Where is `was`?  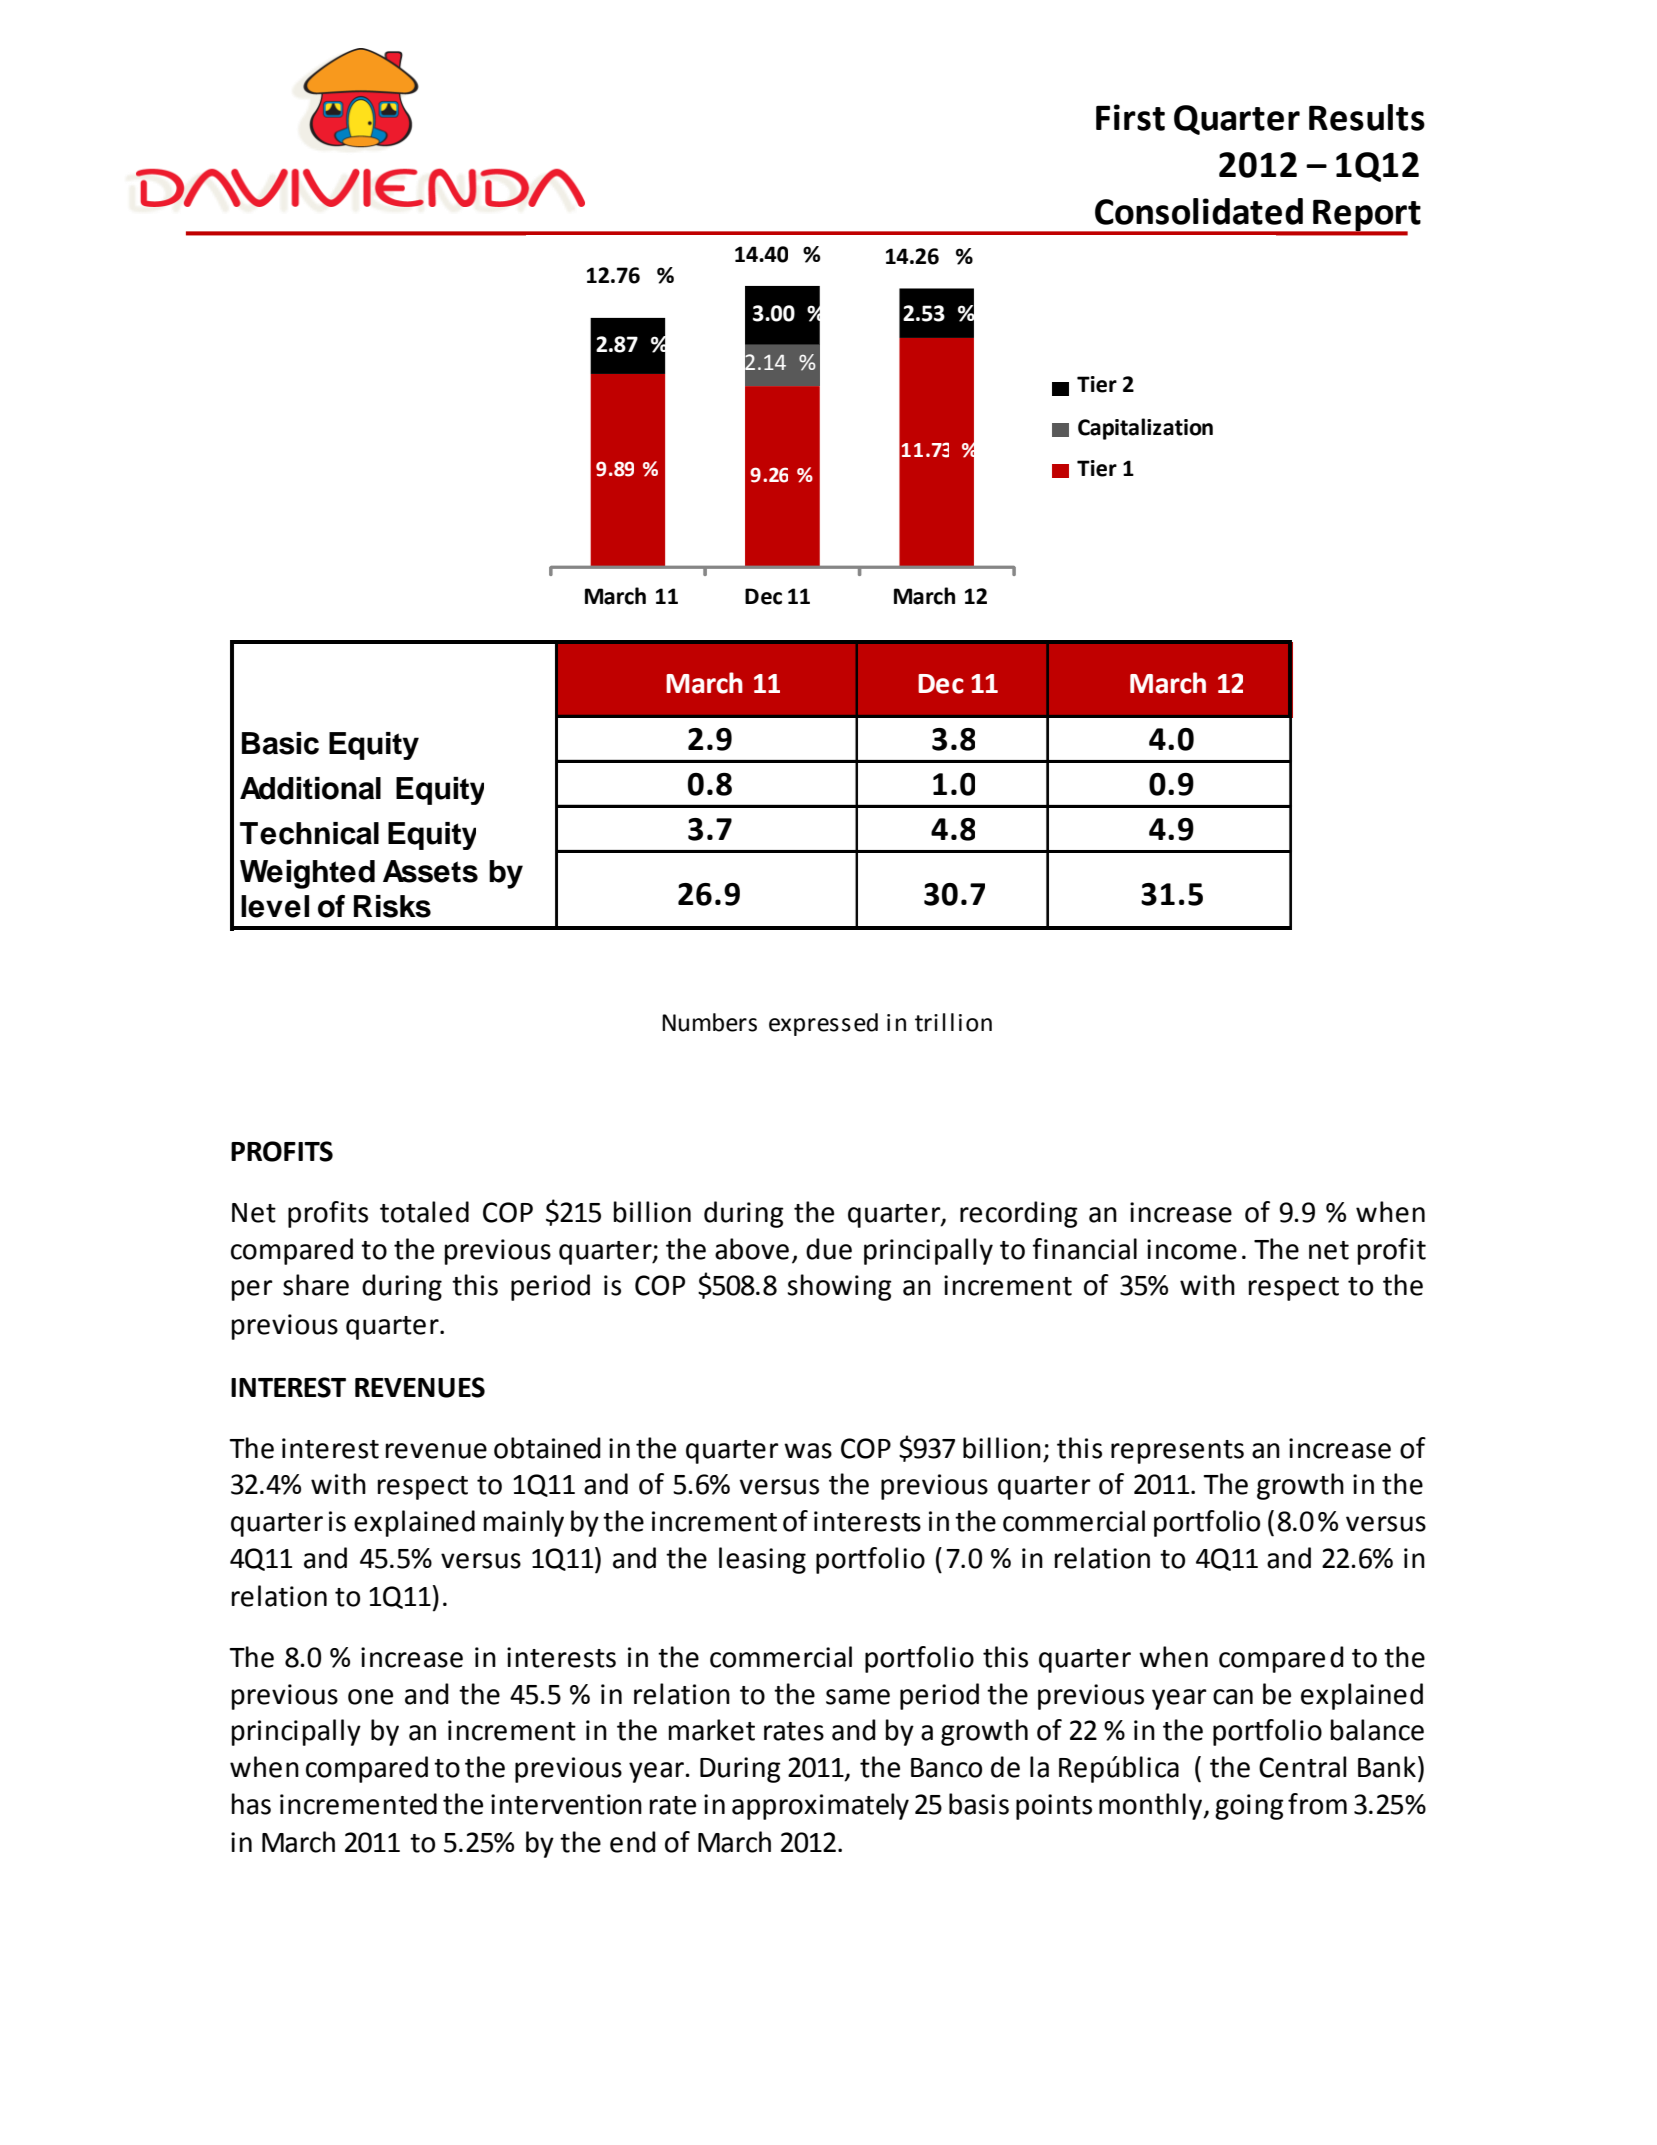
was is located at coordinates (808, 1451).
